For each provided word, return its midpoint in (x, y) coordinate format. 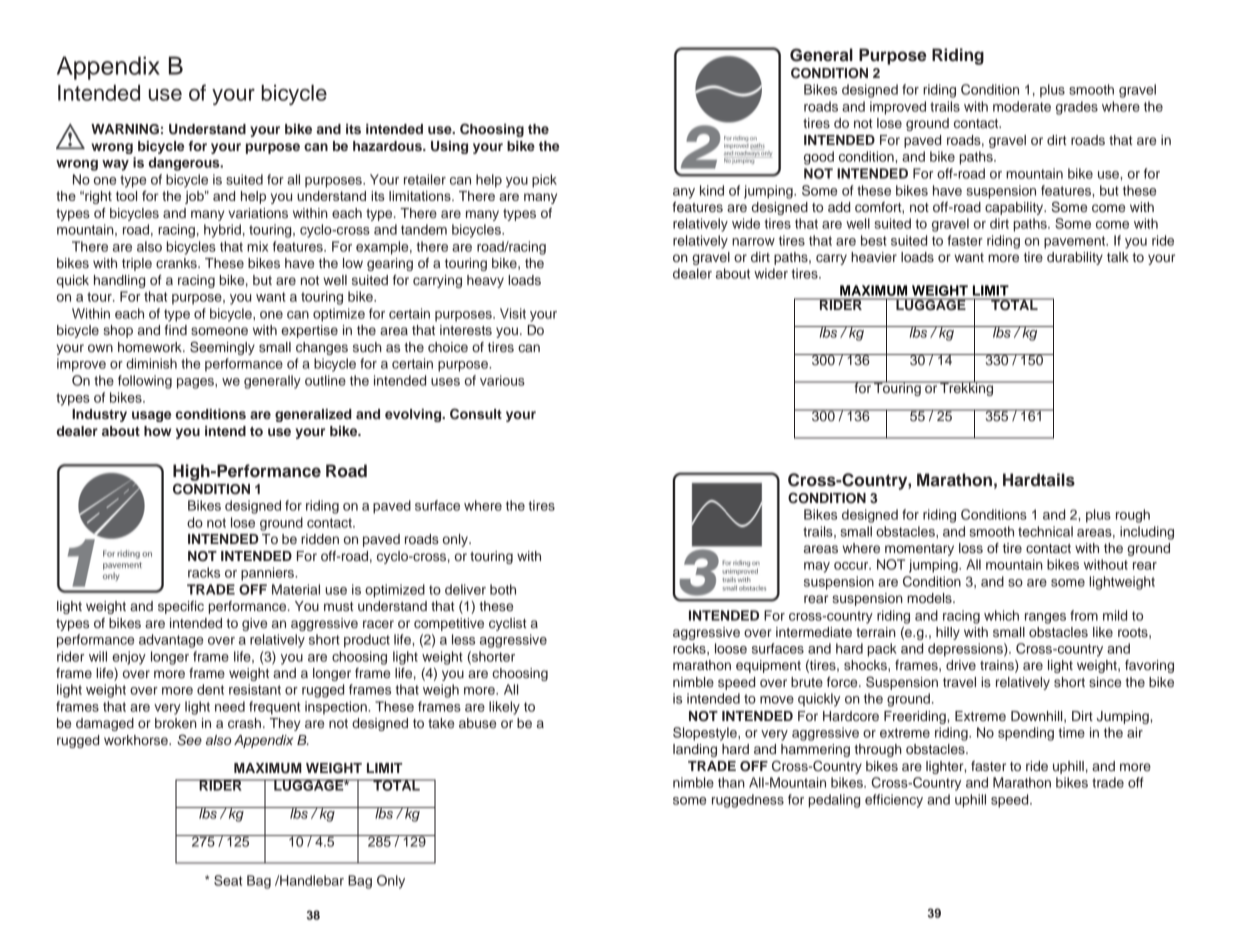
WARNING (125, 129)
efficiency (894, 801)
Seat (228, 880)
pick (544, 181)
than (731, 782)
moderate (1022, 106)
